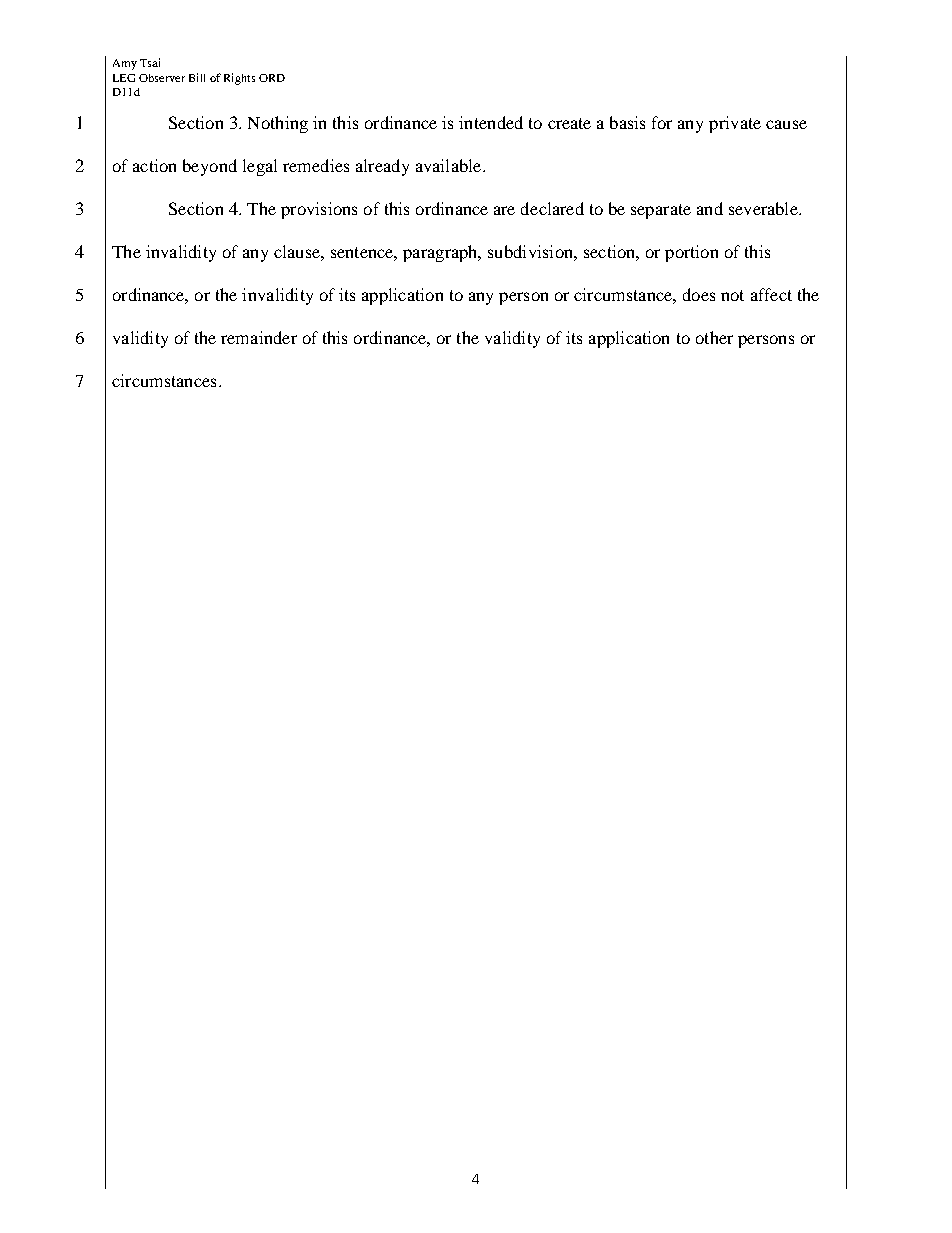 This screenshot has height=1233, width=952. What do you see at coordinates (710, 208) in the screenshot?
I see `and` at bounding box center [710, 208].
